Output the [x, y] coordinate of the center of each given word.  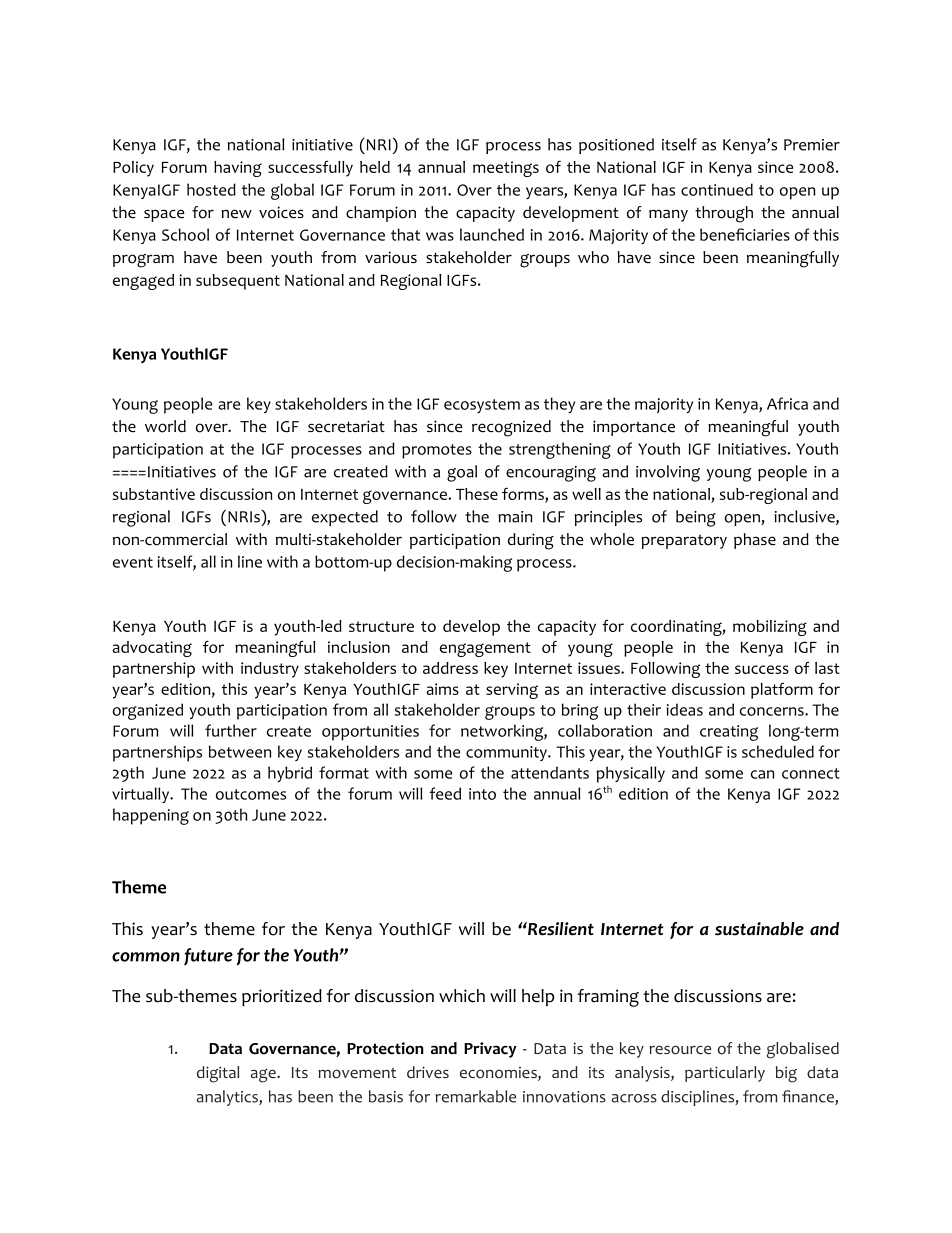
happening [151, 816]
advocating [152, 649]
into [482, 794]
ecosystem [482, 406]
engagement [485, 649]
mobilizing [770, 628]
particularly [725, 1074]
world [165, 426]
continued [717, 189]
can [762, 774]
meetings [506, 169]
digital [218, 1074]
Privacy [490, 1050]
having [238, 169]
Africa [787, 403]
